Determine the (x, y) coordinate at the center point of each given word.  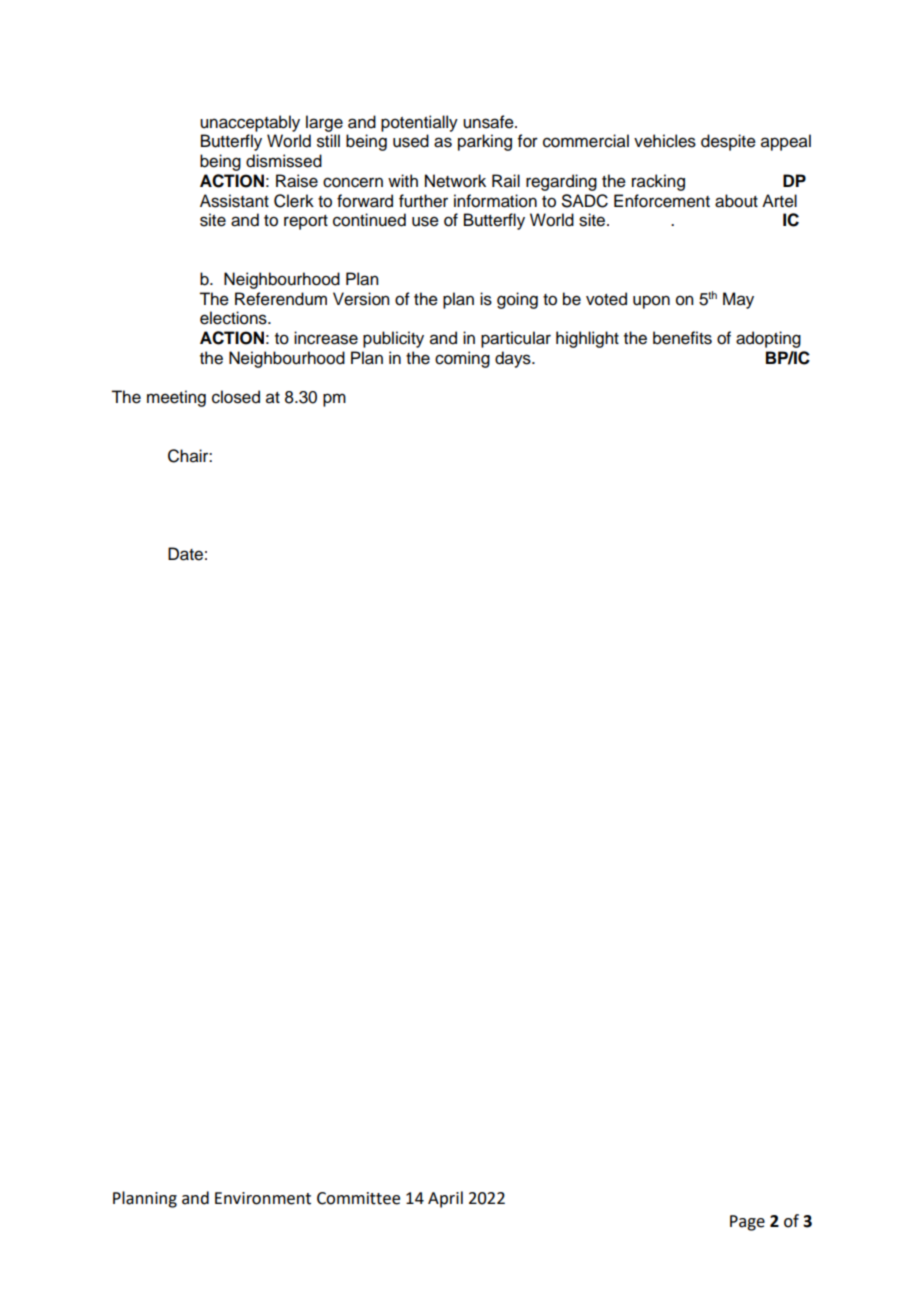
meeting (176, 398)
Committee (358, 1198)
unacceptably (250, 123)
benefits (682, 338)
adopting (768, 339)
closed (236, 397)
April (445, 1199)
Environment (263, 1198)
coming (462, 359)
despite (728, 142)
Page (747, 1223)
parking (485, 142)
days (514, 359)
